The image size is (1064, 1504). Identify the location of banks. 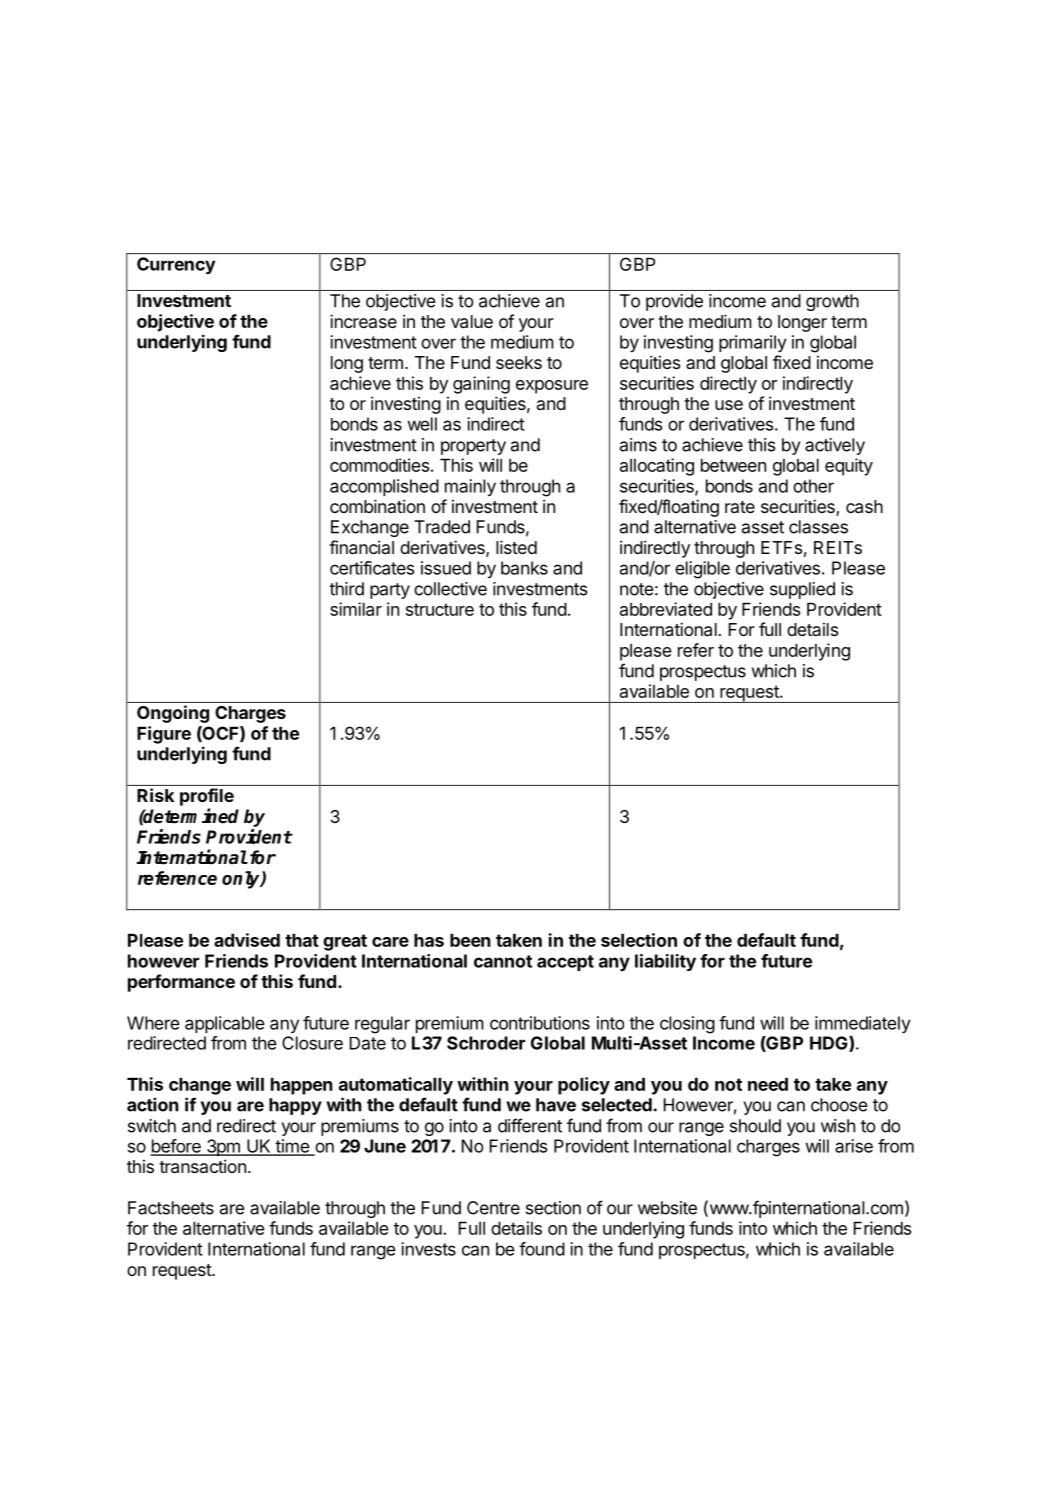
(524, 568).
